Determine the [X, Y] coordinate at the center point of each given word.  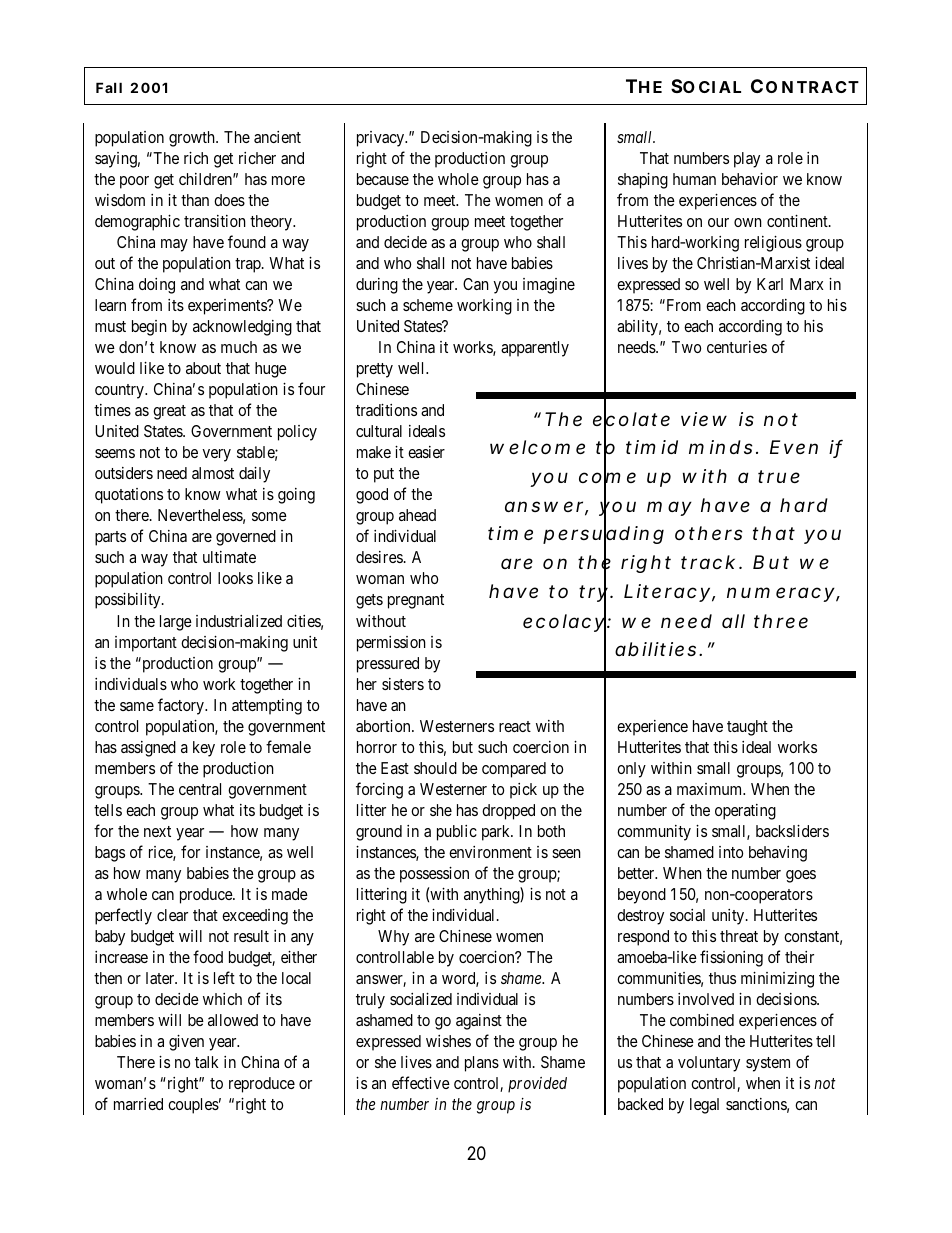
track [708, 562]
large [176, 623]
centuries [737, 347]
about [203, 368]
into [731, 852]
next [157, 831]
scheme [428, 305]
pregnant [416, 601]
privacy [381, 139]
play [747, 160]
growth [193, 139]
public [457, 833]
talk [206, 1062]
